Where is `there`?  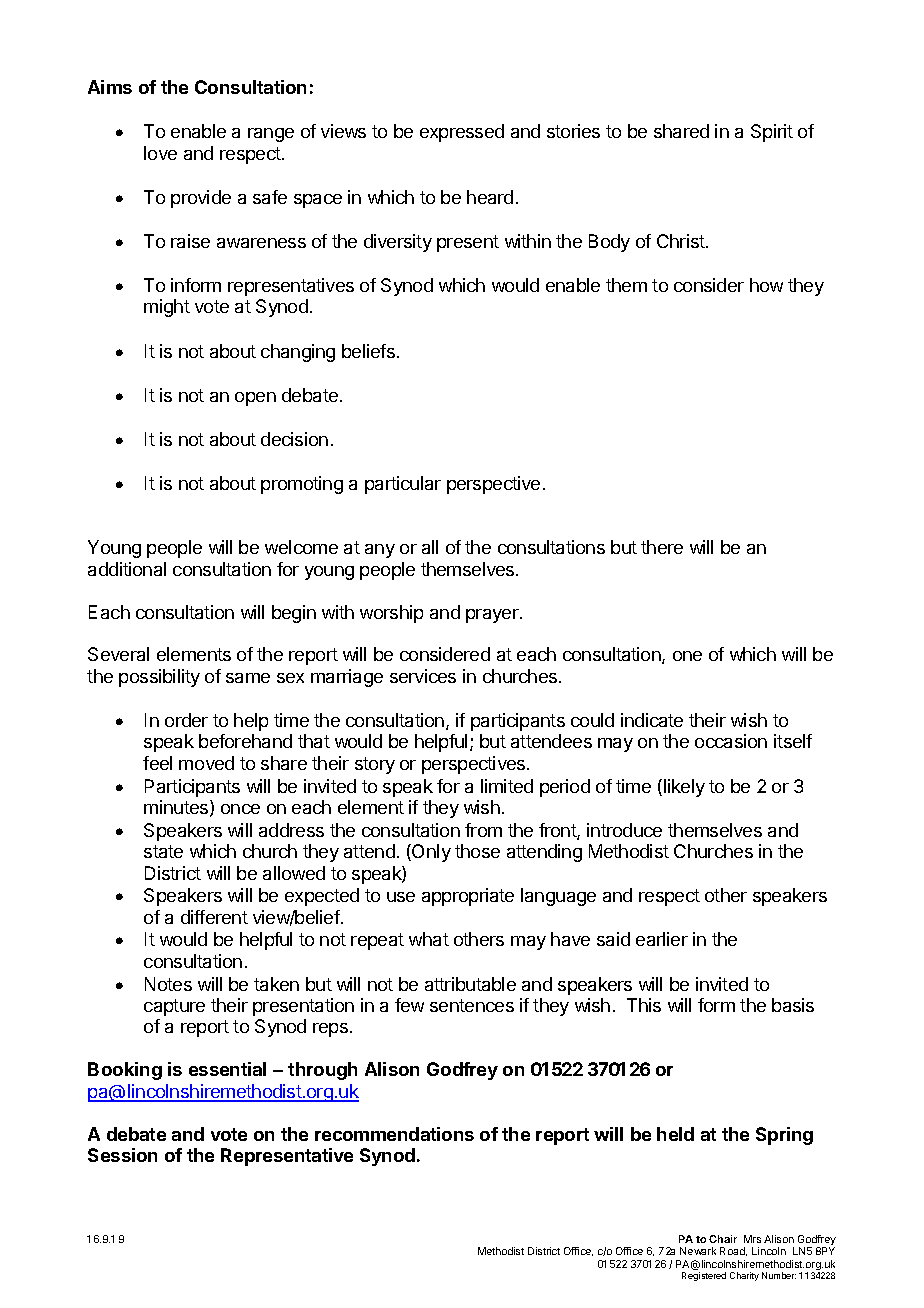
there is located at coordinates (662, 547).
